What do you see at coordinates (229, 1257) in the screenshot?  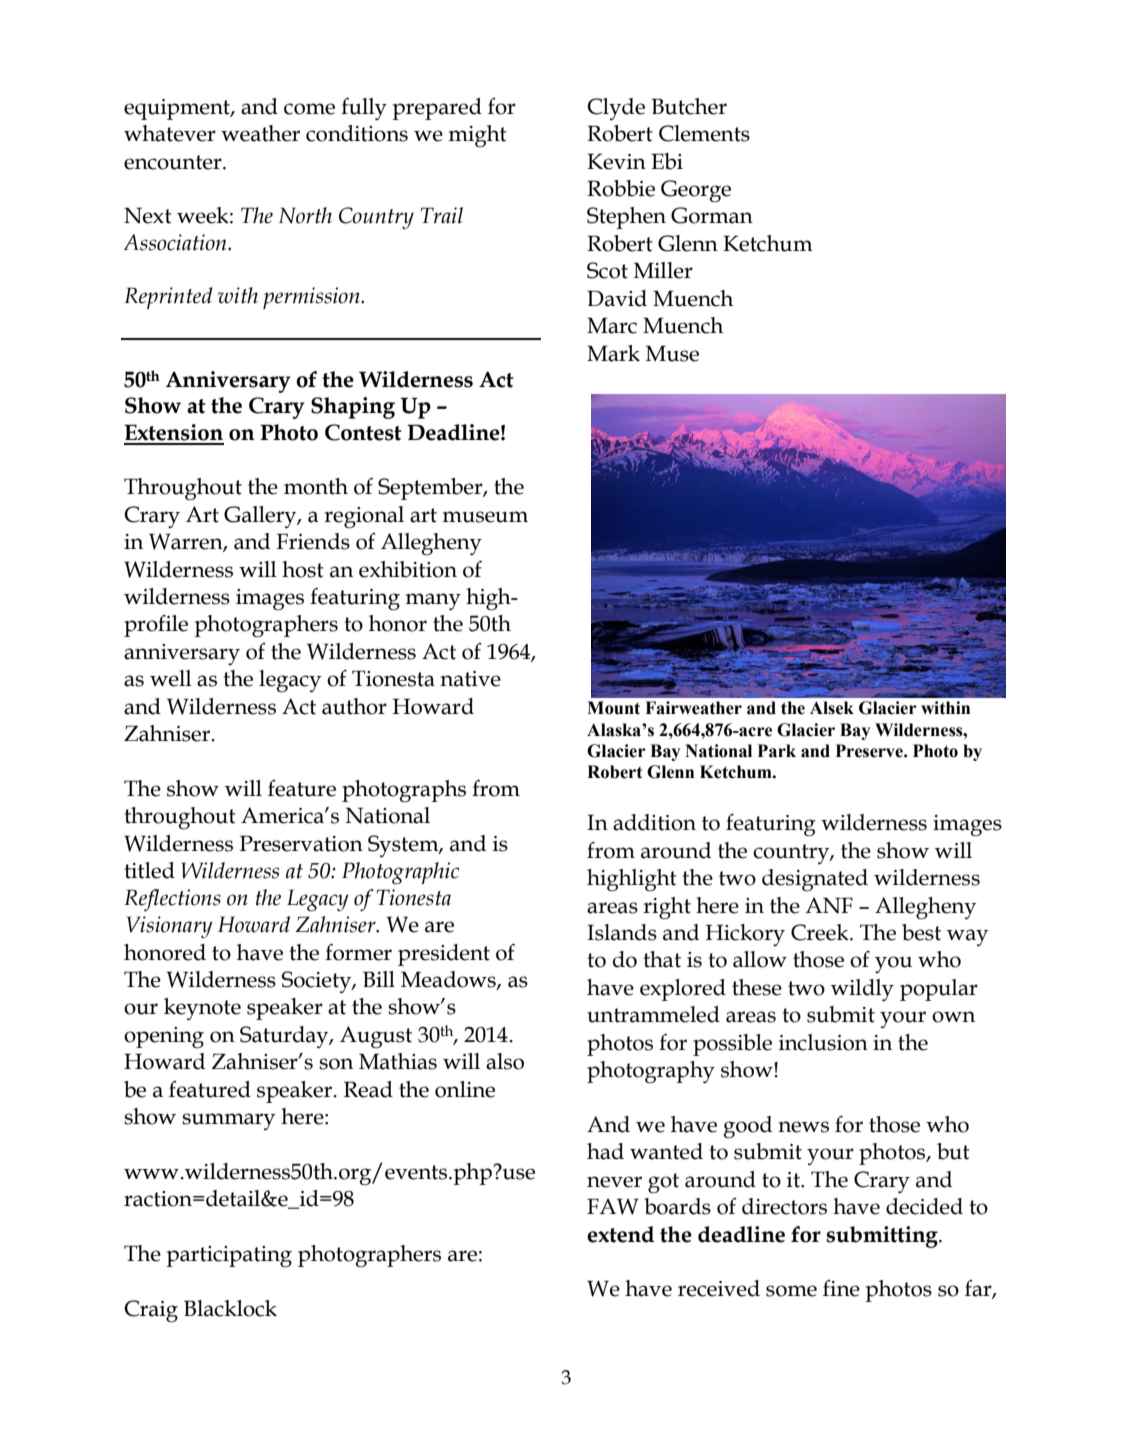 I see `participating` at bounding box center [229, 1257].
